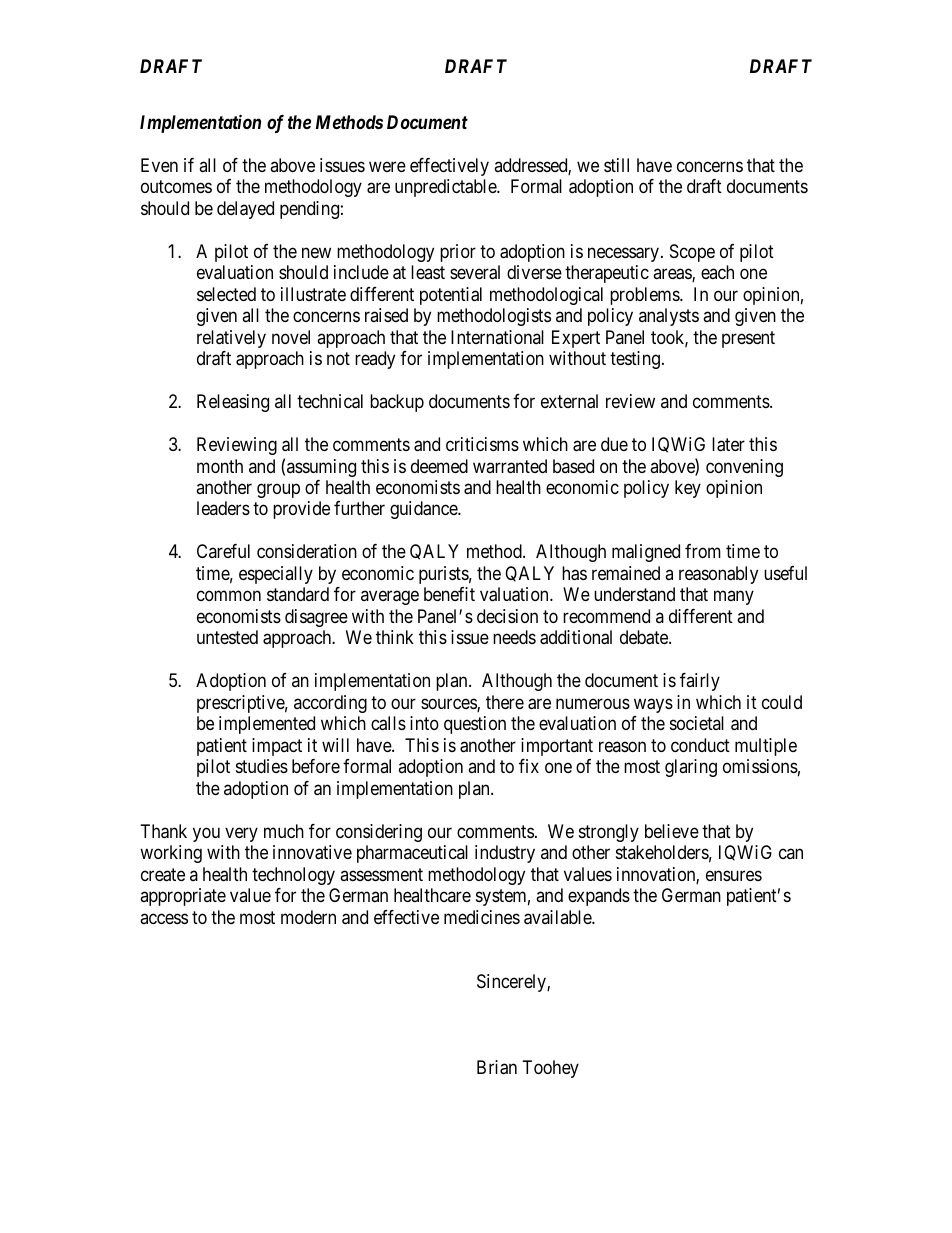 This screenshot has height=1233, width=952. I want to click on delayed, so click(245, 210).
